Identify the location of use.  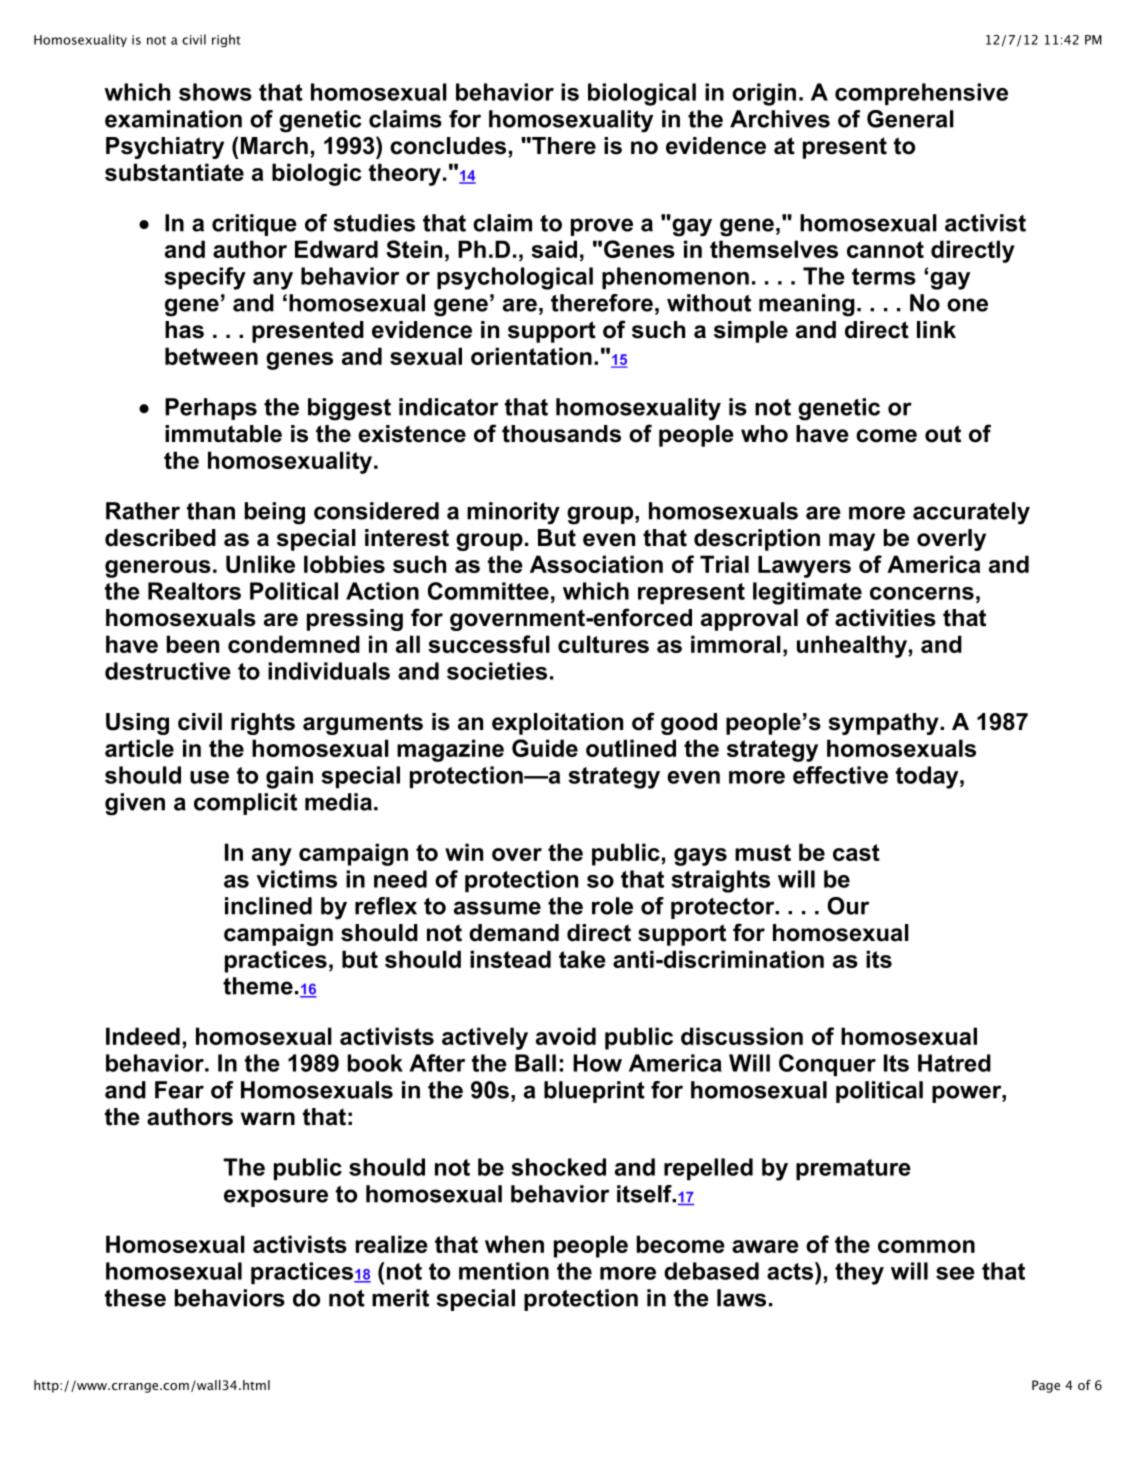
(209, 777).
